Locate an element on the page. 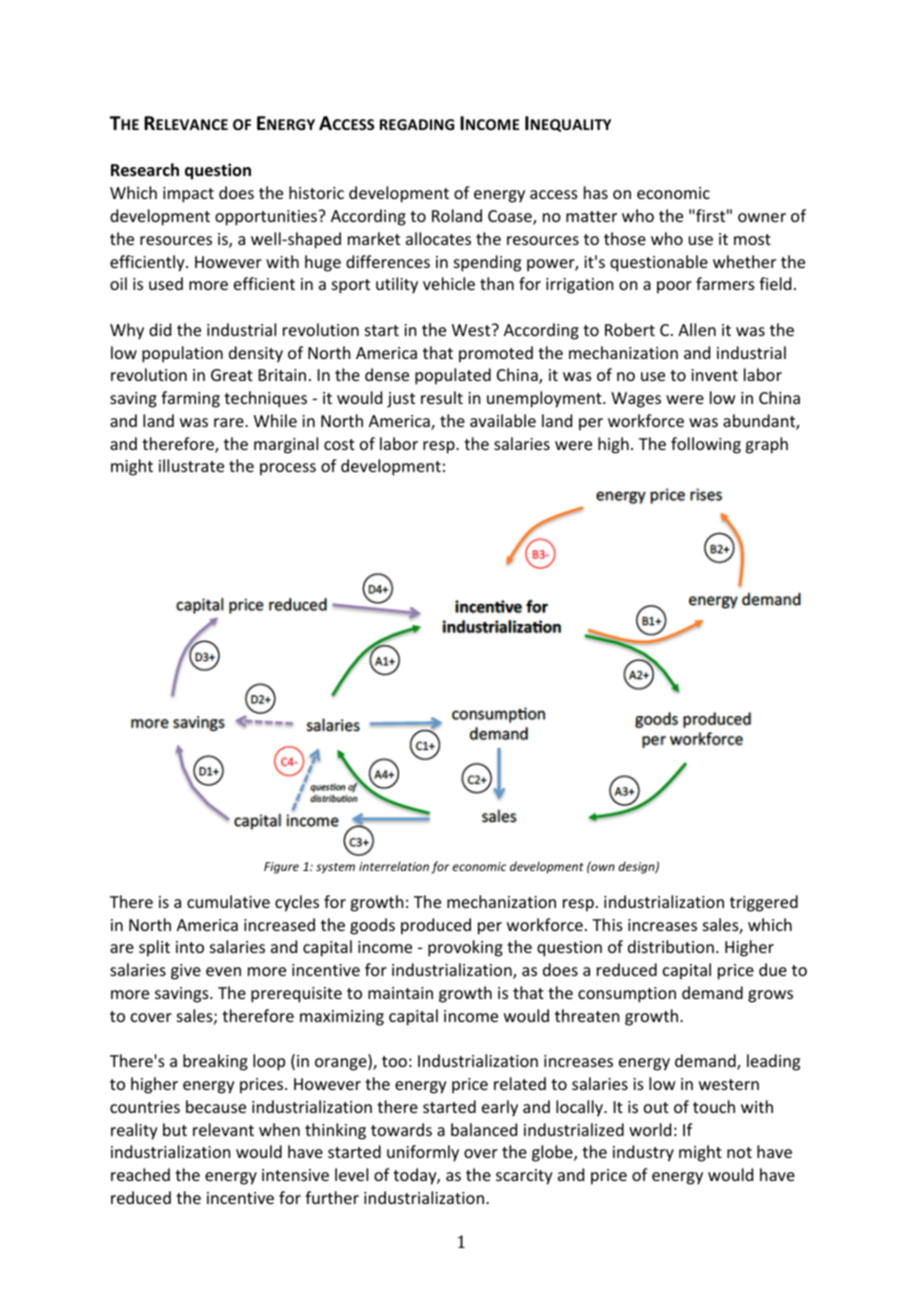  triggered is located at coordinates (764, 903).
